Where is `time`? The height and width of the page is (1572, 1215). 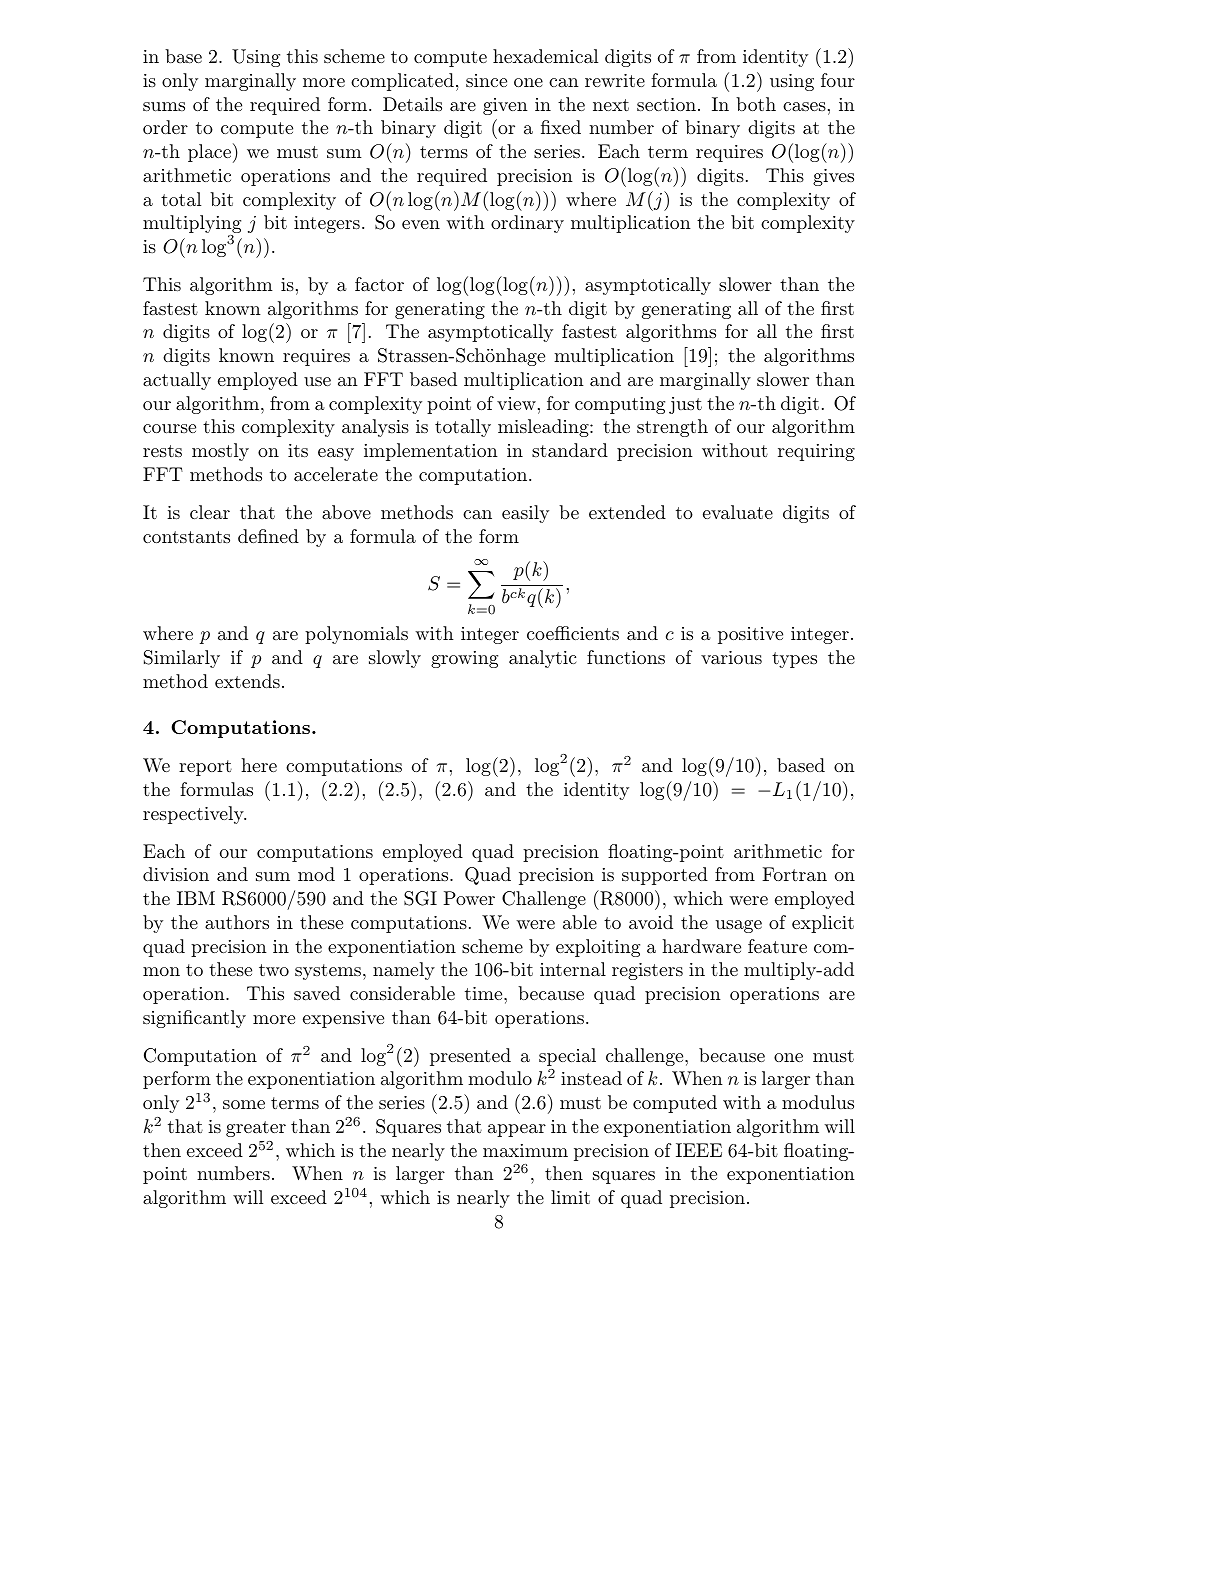
time is located at coordinates (485, 993).
